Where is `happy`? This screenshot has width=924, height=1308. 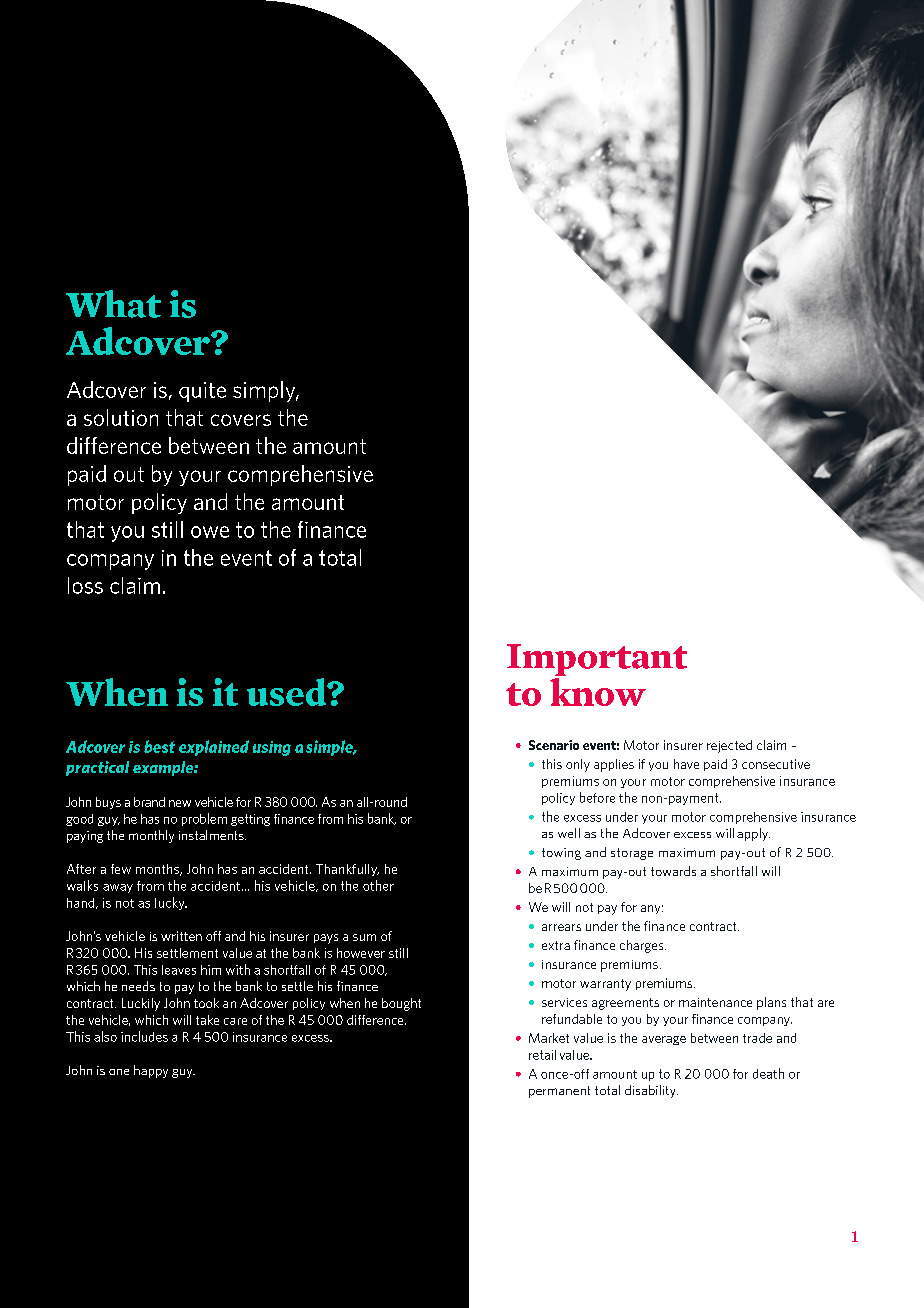
happy is located at coordinates (151, 1071).
